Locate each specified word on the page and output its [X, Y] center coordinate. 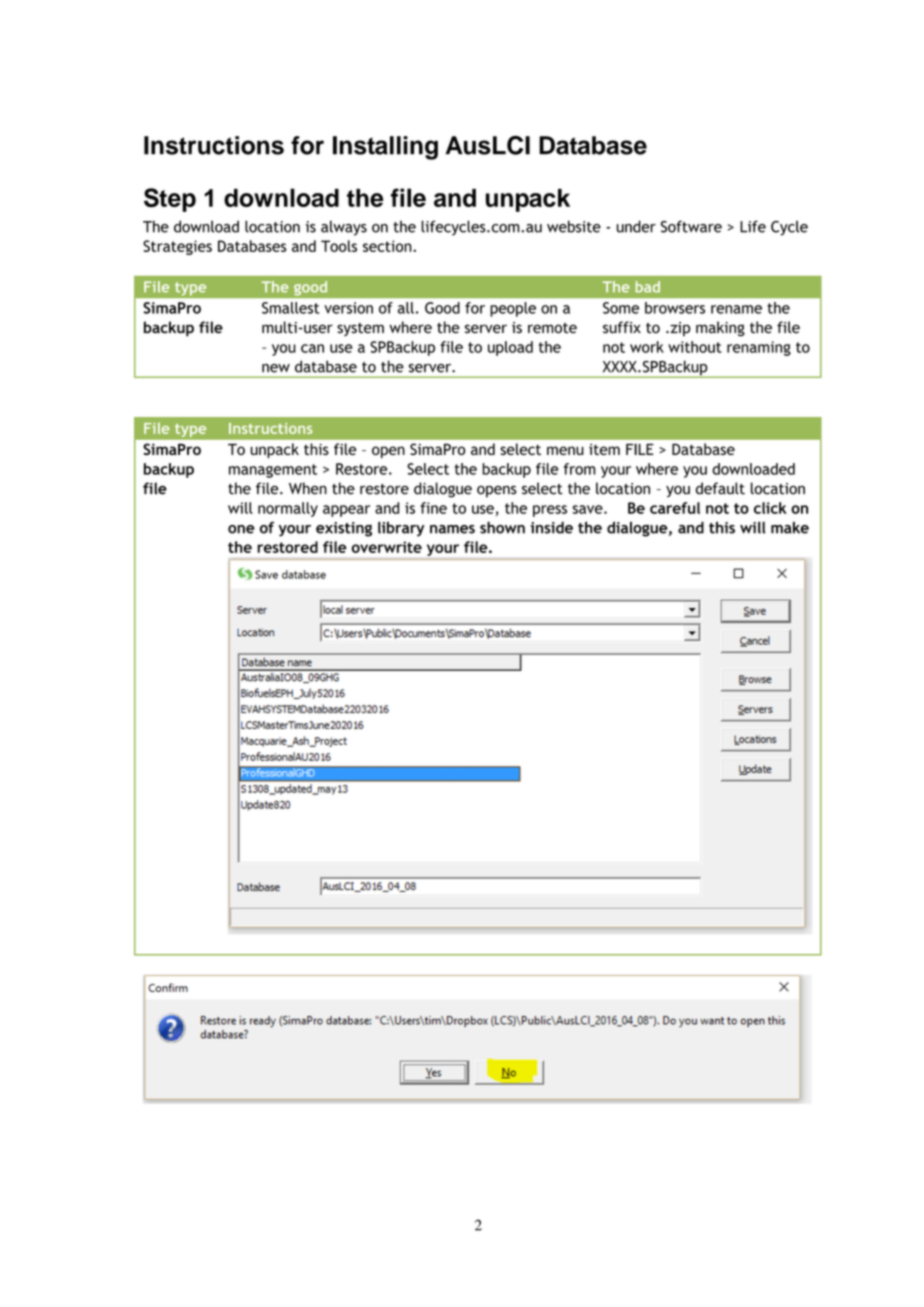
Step [170, 200]
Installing [385, 148]
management [273, 471]
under [636, 226]
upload [510, 348]
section [388, 246]
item [604, 449]
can [312, 348]
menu [565, 450]
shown [502, 528]
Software [691, 226]
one [241, 529]
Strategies [177, 247]
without [695, 347]
